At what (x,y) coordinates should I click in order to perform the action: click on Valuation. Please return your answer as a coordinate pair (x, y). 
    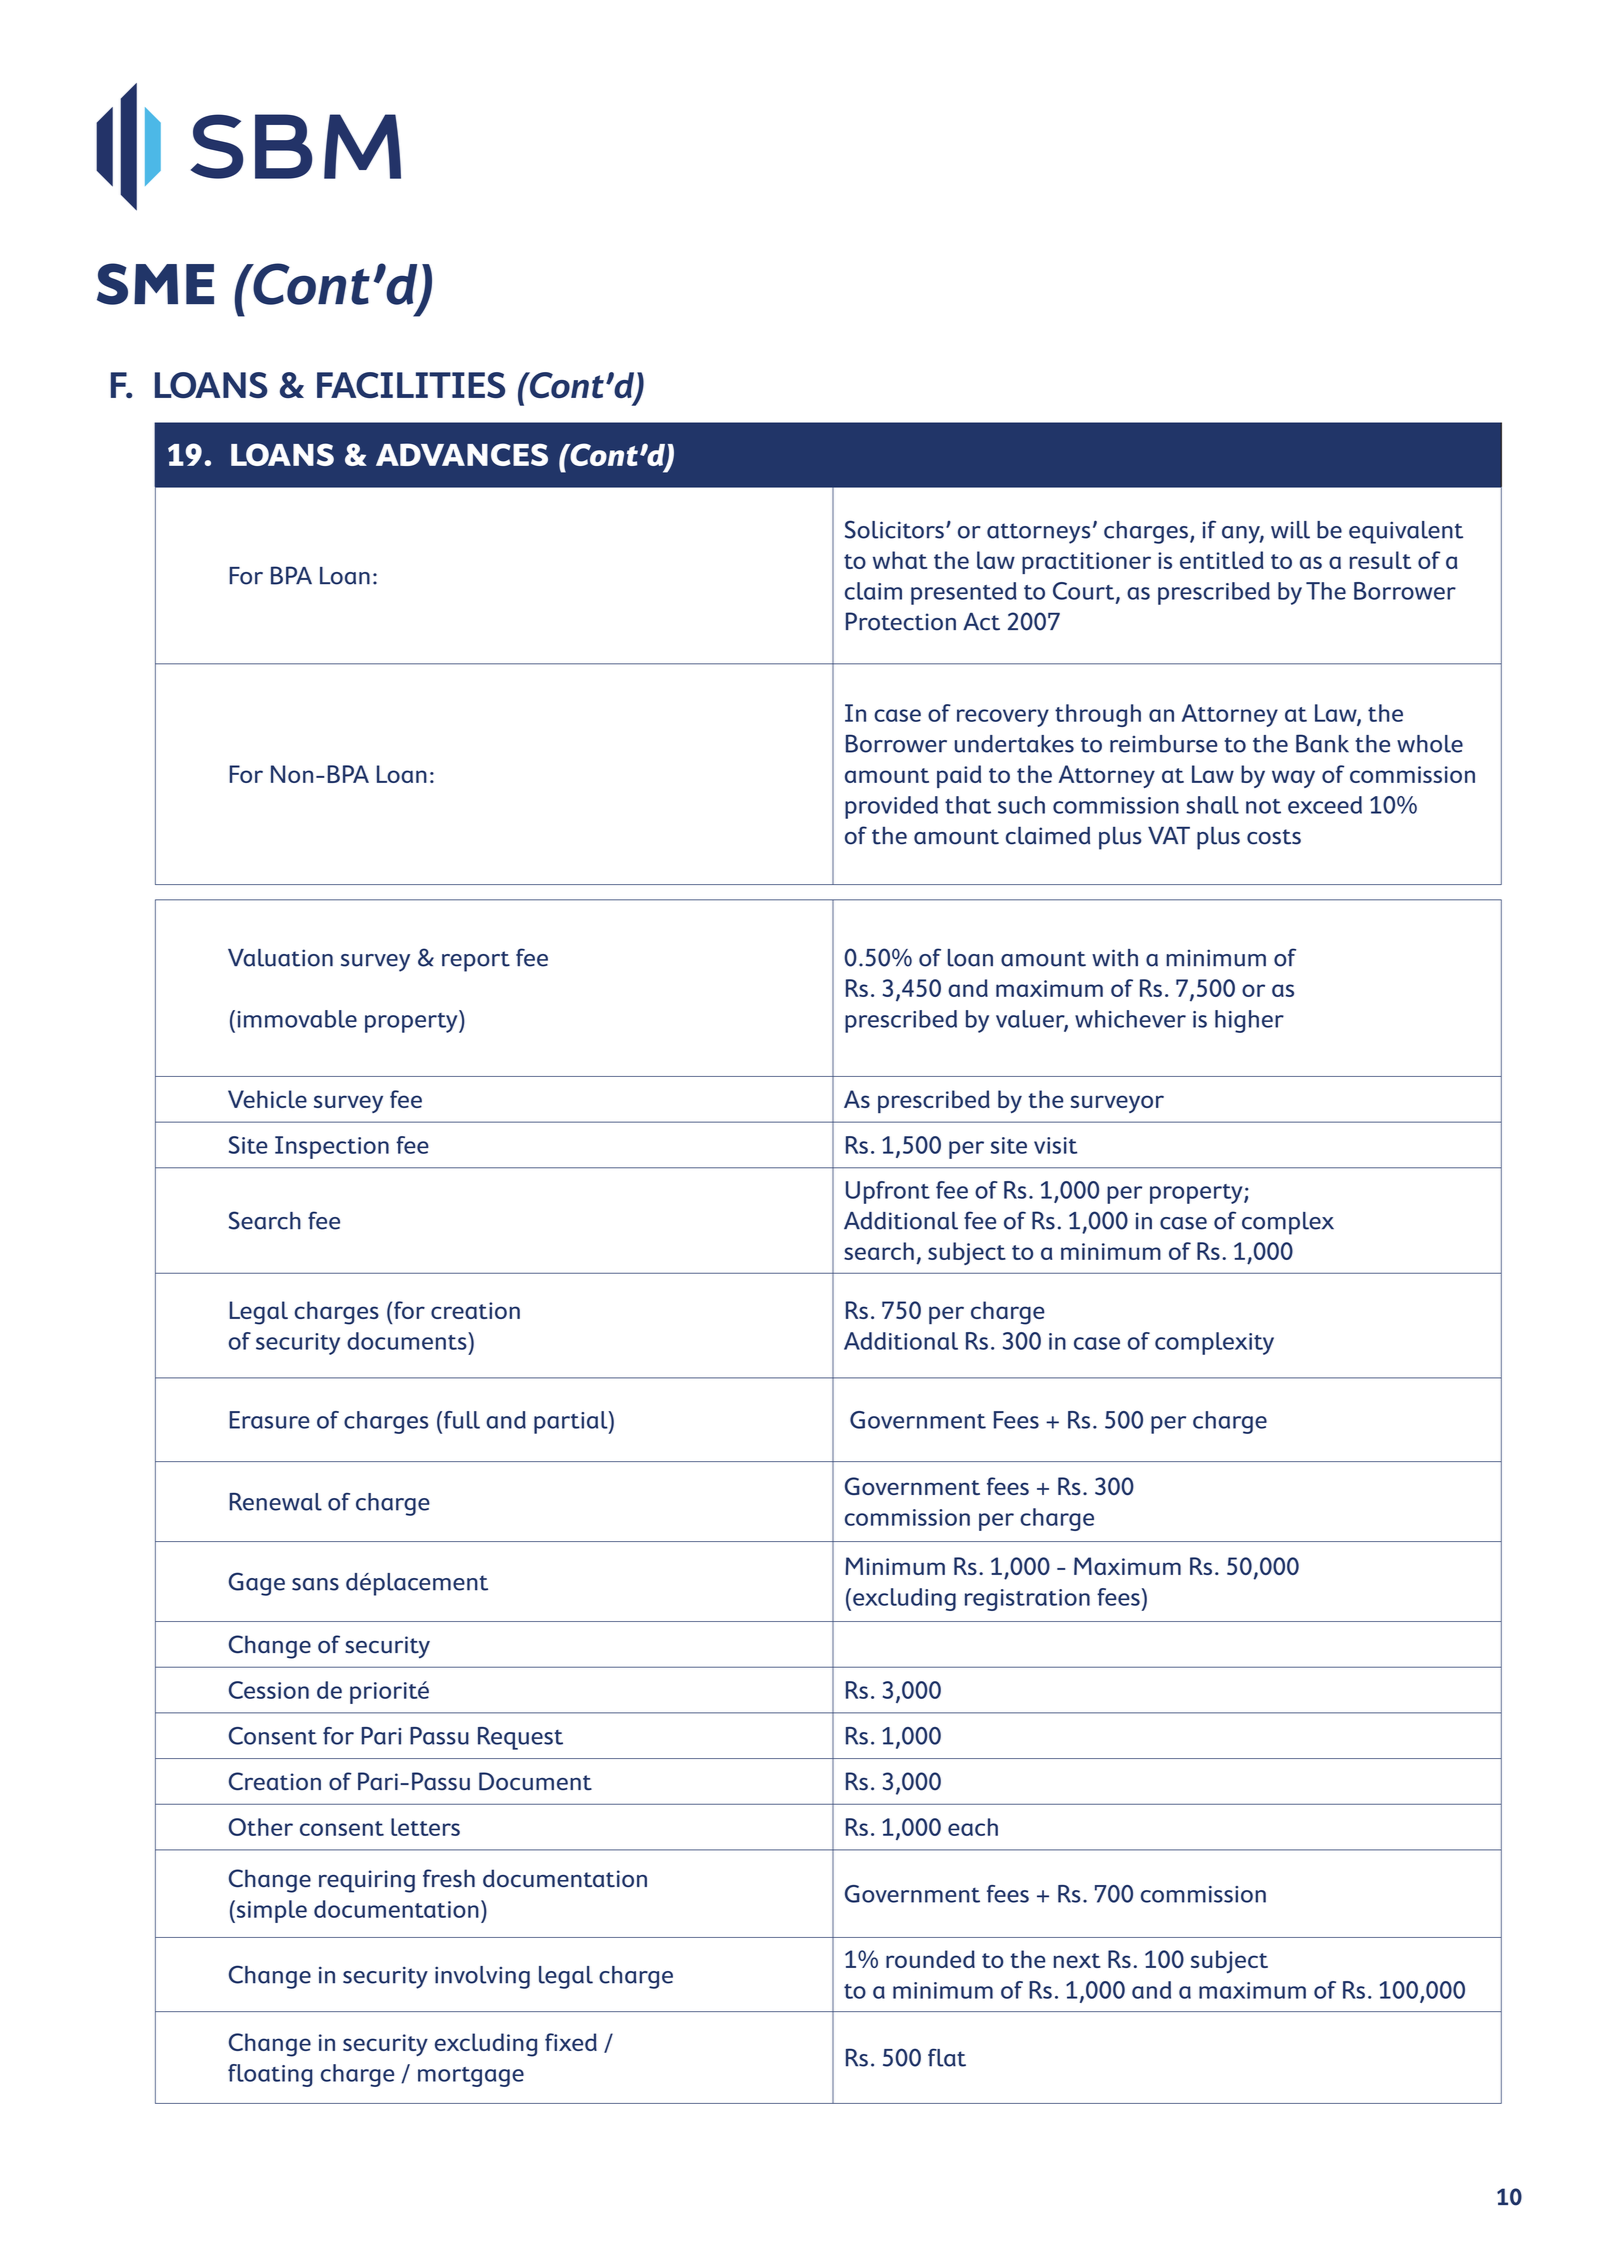
    Looking at the image, I should click on (280, 958).
